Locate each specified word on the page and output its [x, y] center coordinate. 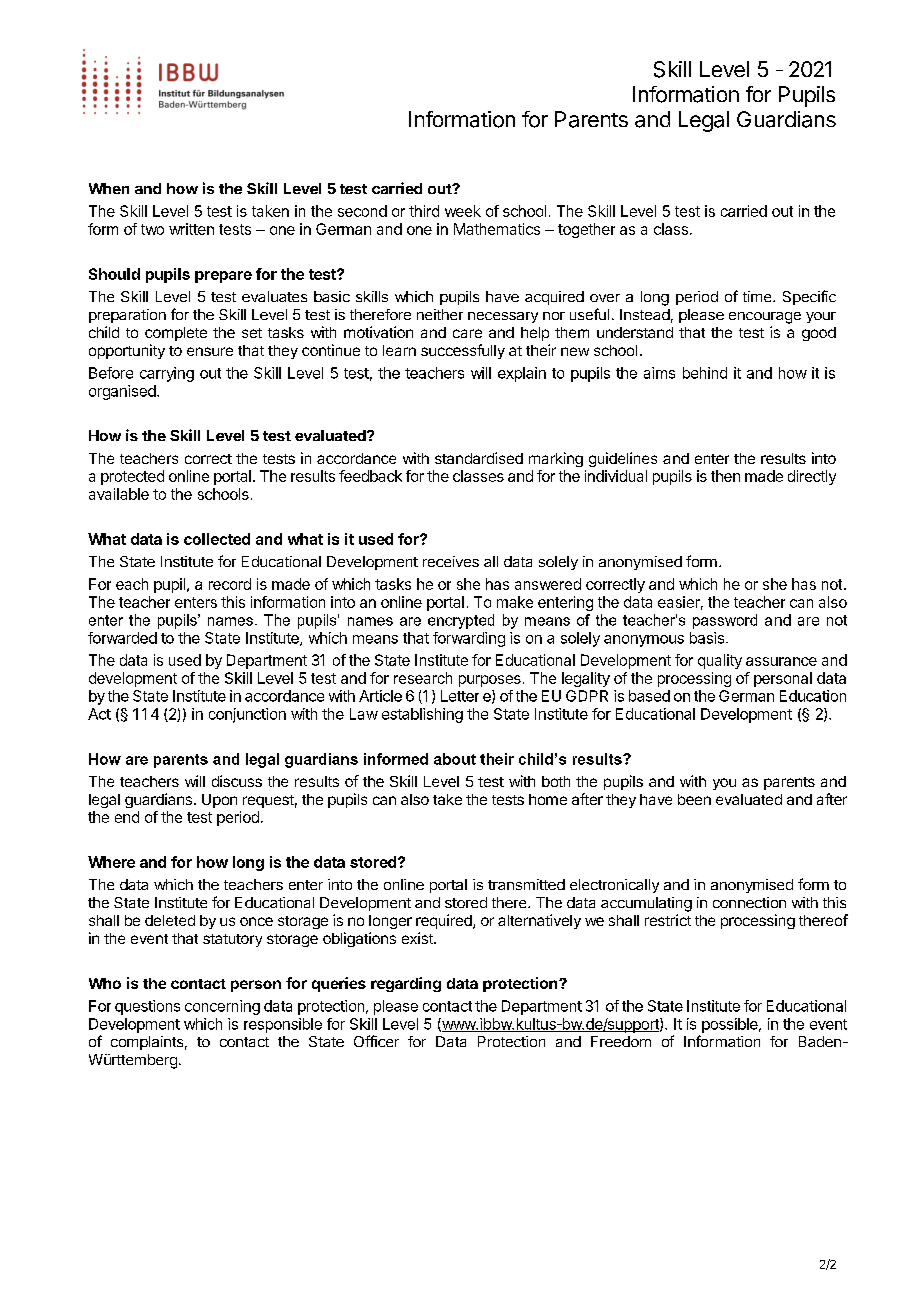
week [463, 211]
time [758, 296]
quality [720, 661]
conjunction [247, 715]
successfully [463, 351]
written [191, 229]
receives [451, 561]
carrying [167, 374]
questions [147, 1007]
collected [217, 539]
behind [705, 373]
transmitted [526, 884]
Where [111, 862]
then [725, 476]
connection [749, 902]
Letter [460, 696]
